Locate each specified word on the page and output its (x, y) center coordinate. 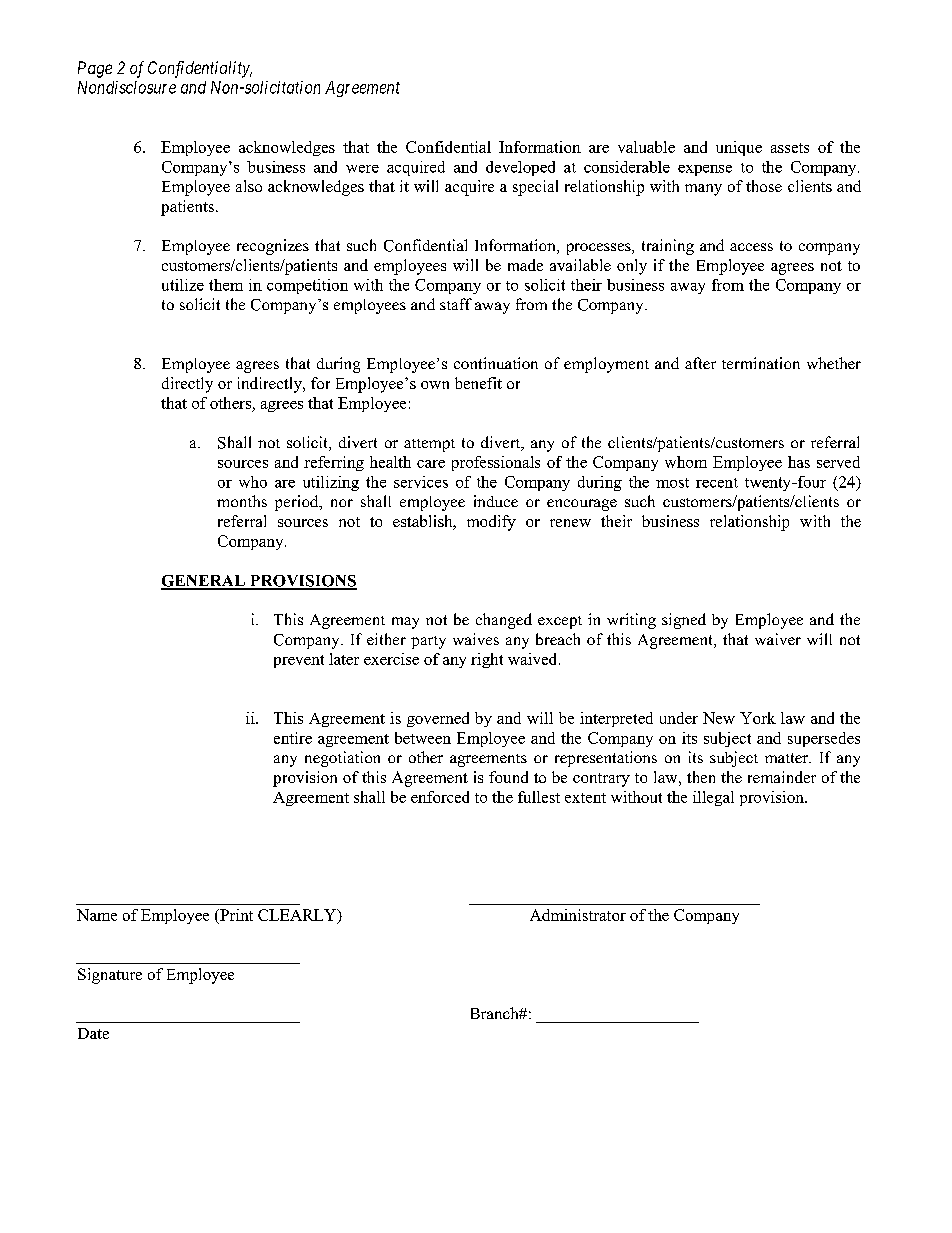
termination (761, 363)
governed (438, 719)
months (242, 501)
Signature (110, 976)
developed (520, 168)
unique (739, 148)
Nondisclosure (127, 87)
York (758, 718)
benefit (478, 383)
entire (293, 738)
